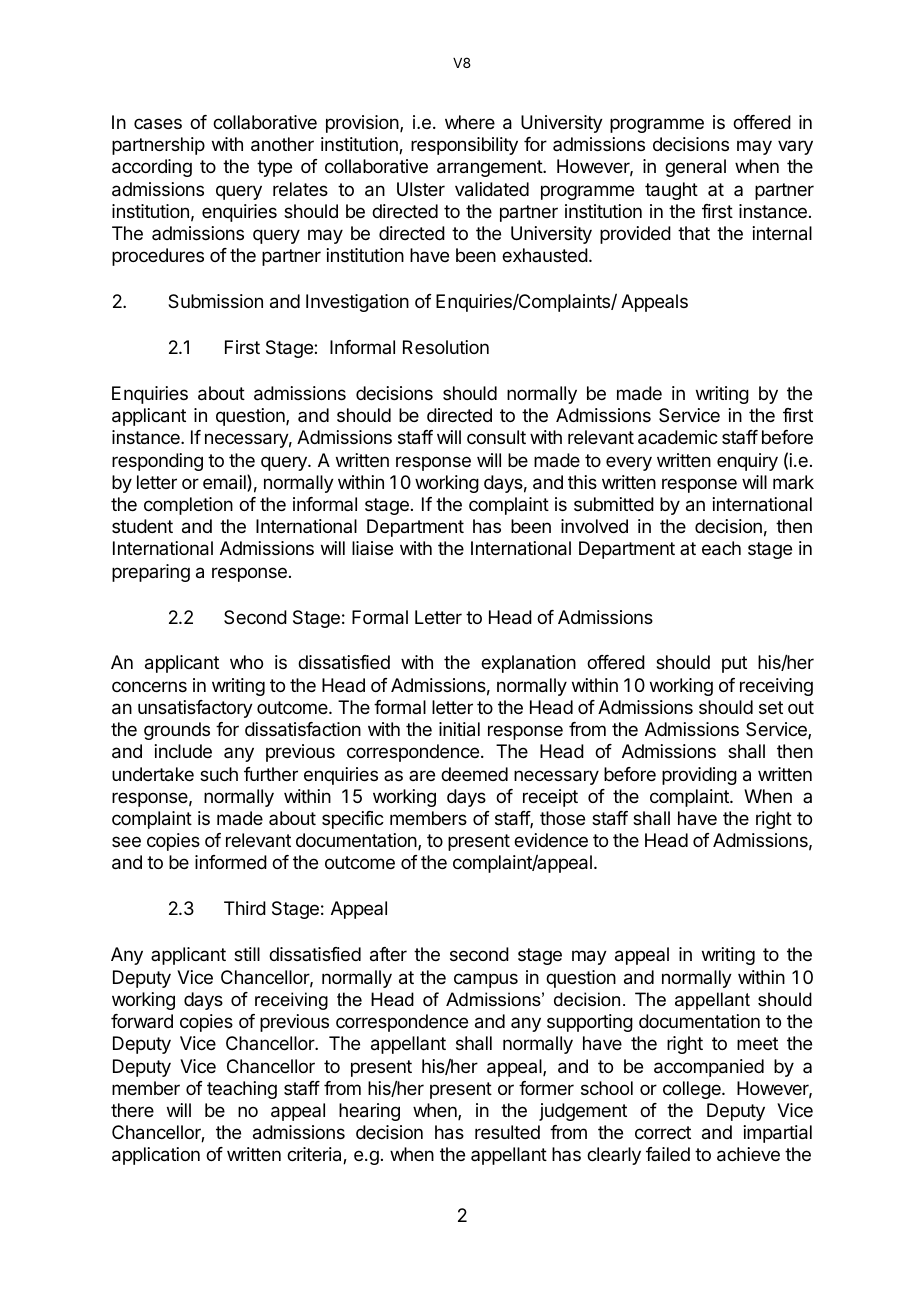  I want to click on Third, so click(245, 908).
